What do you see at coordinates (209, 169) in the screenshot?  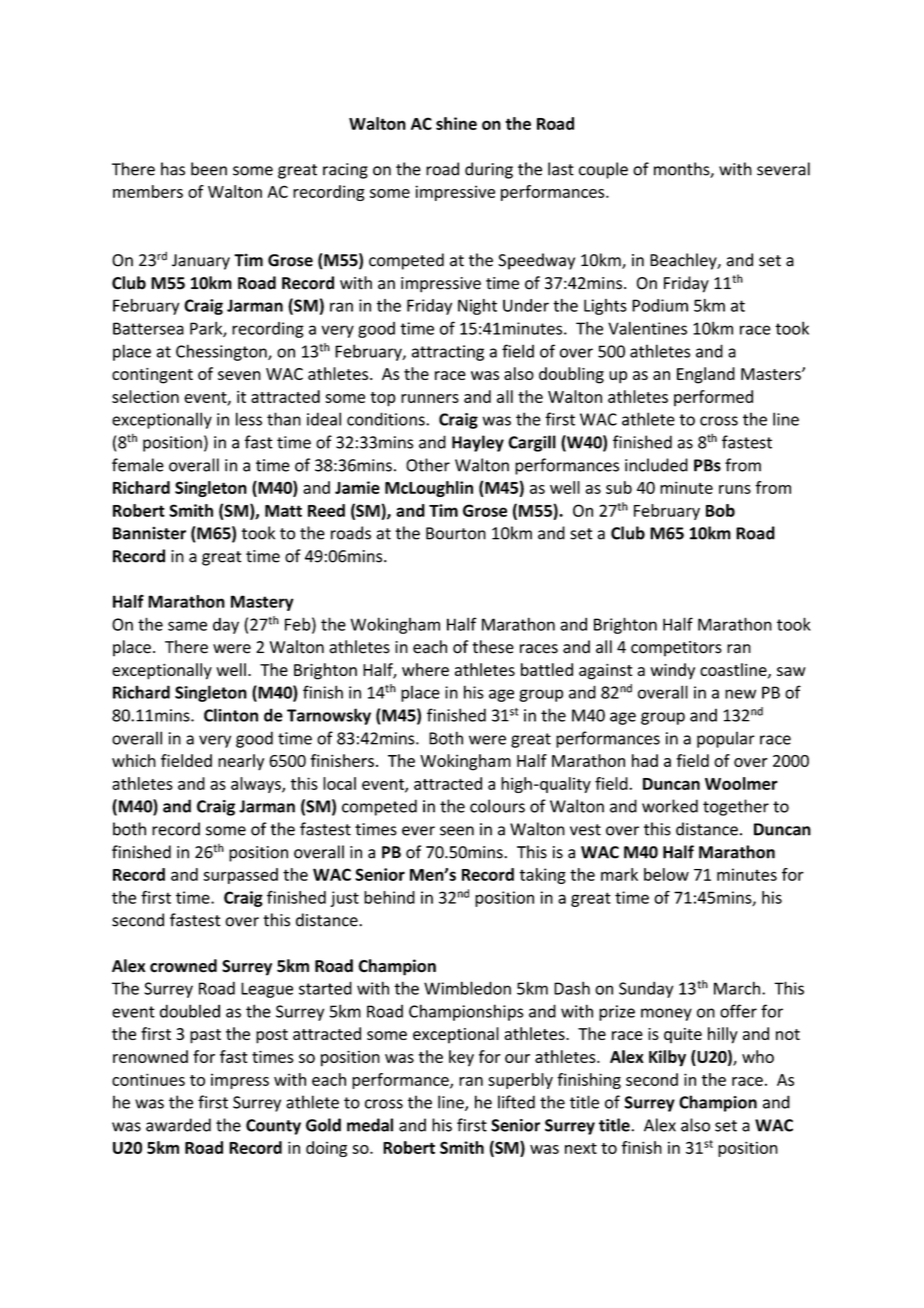 I see `been` at bounding box center [209, 169].
